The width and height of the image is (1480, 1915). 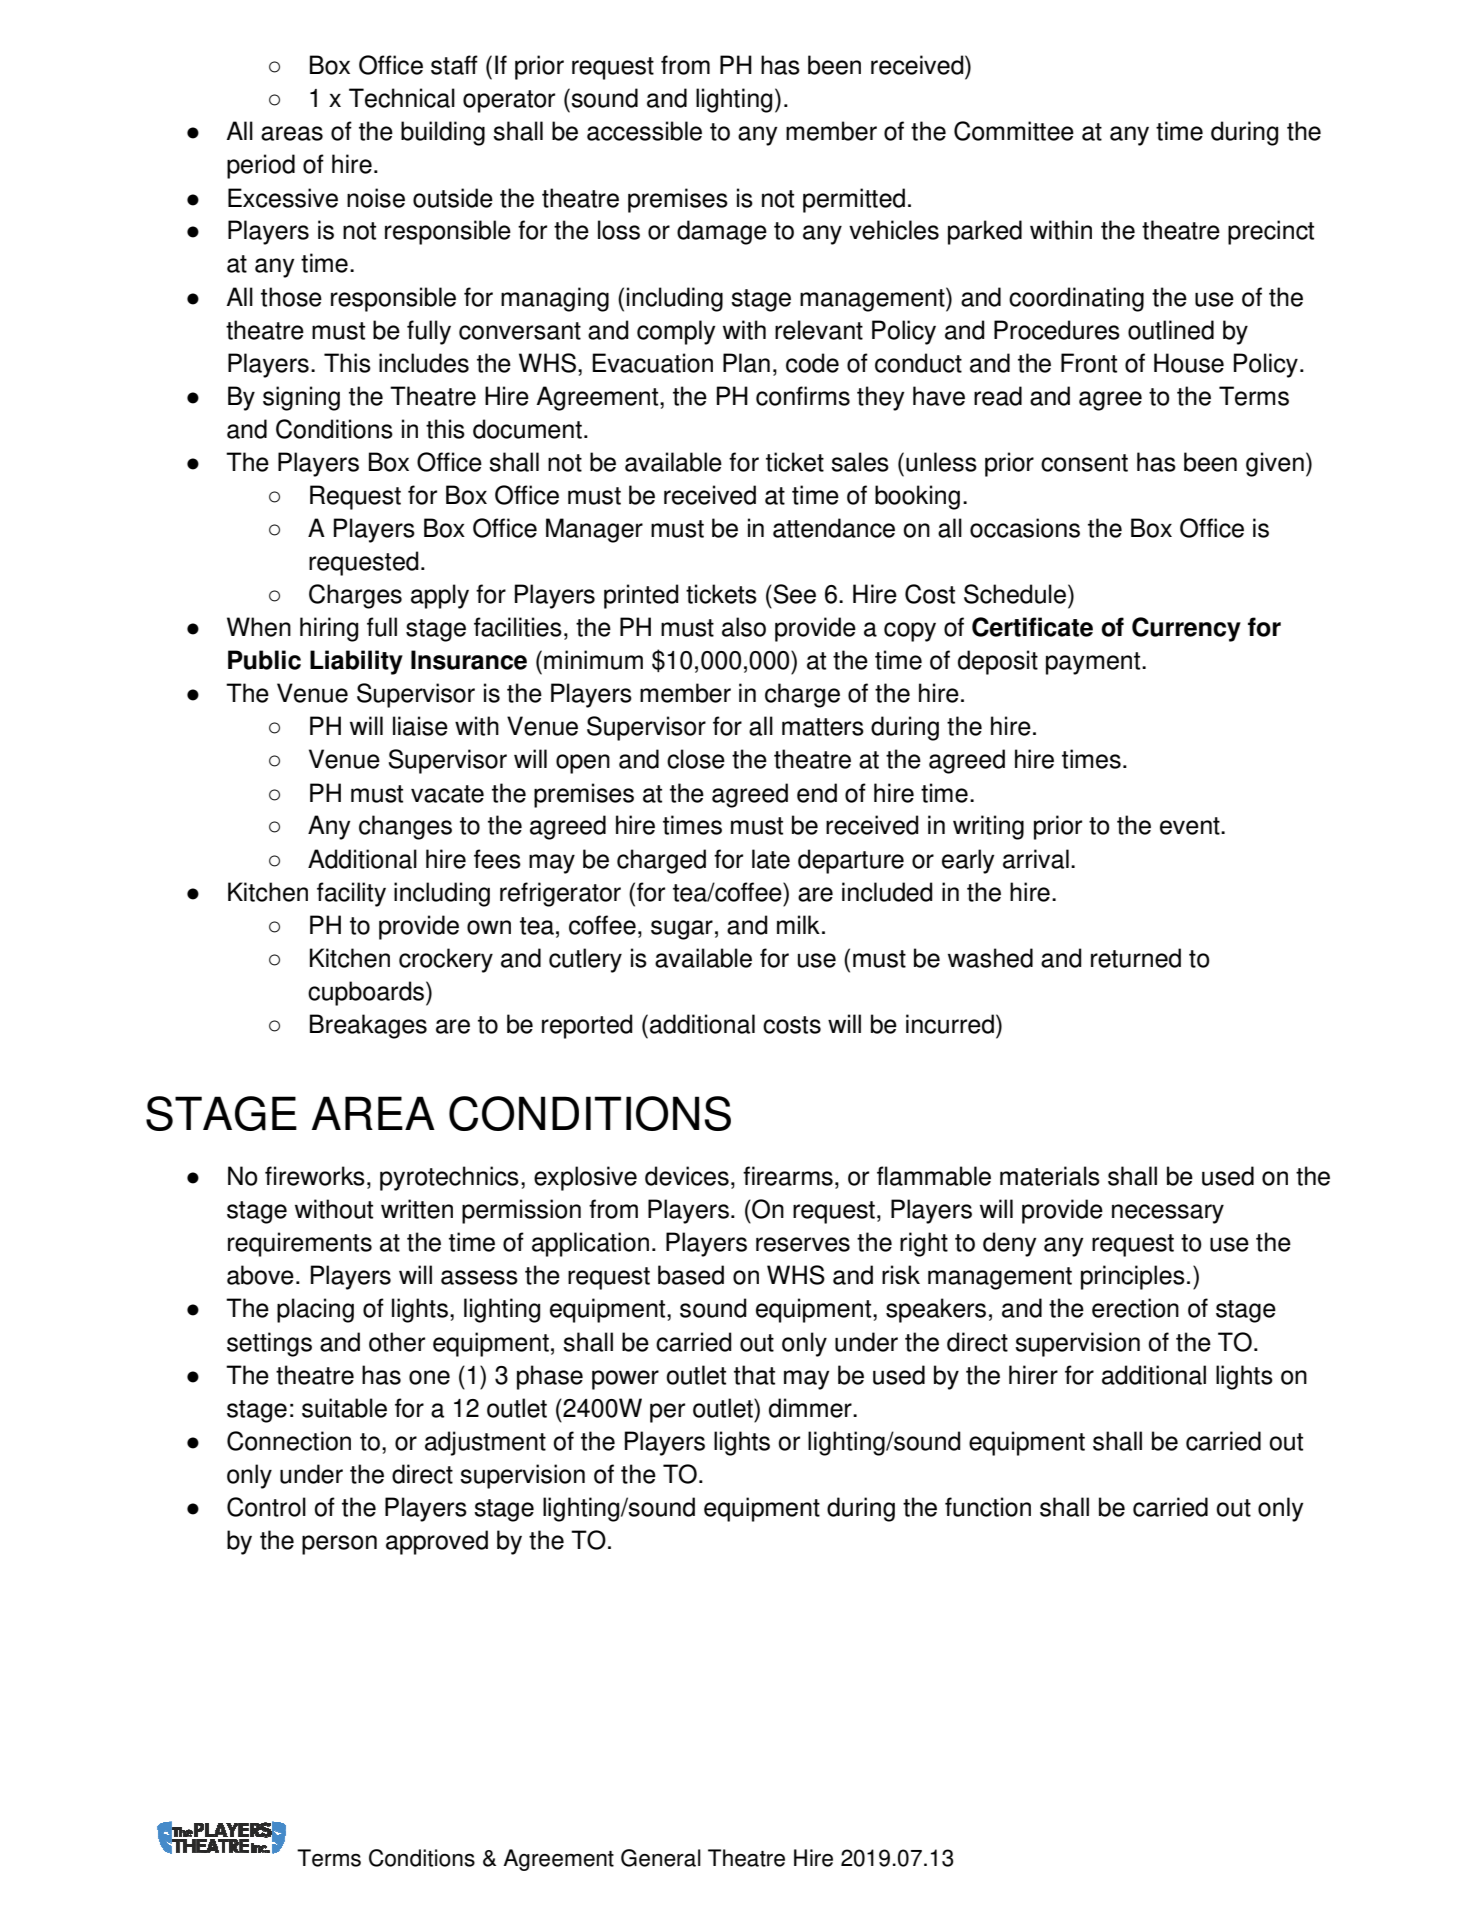 I want to click on Committee, so click(x=1014, y=131).
